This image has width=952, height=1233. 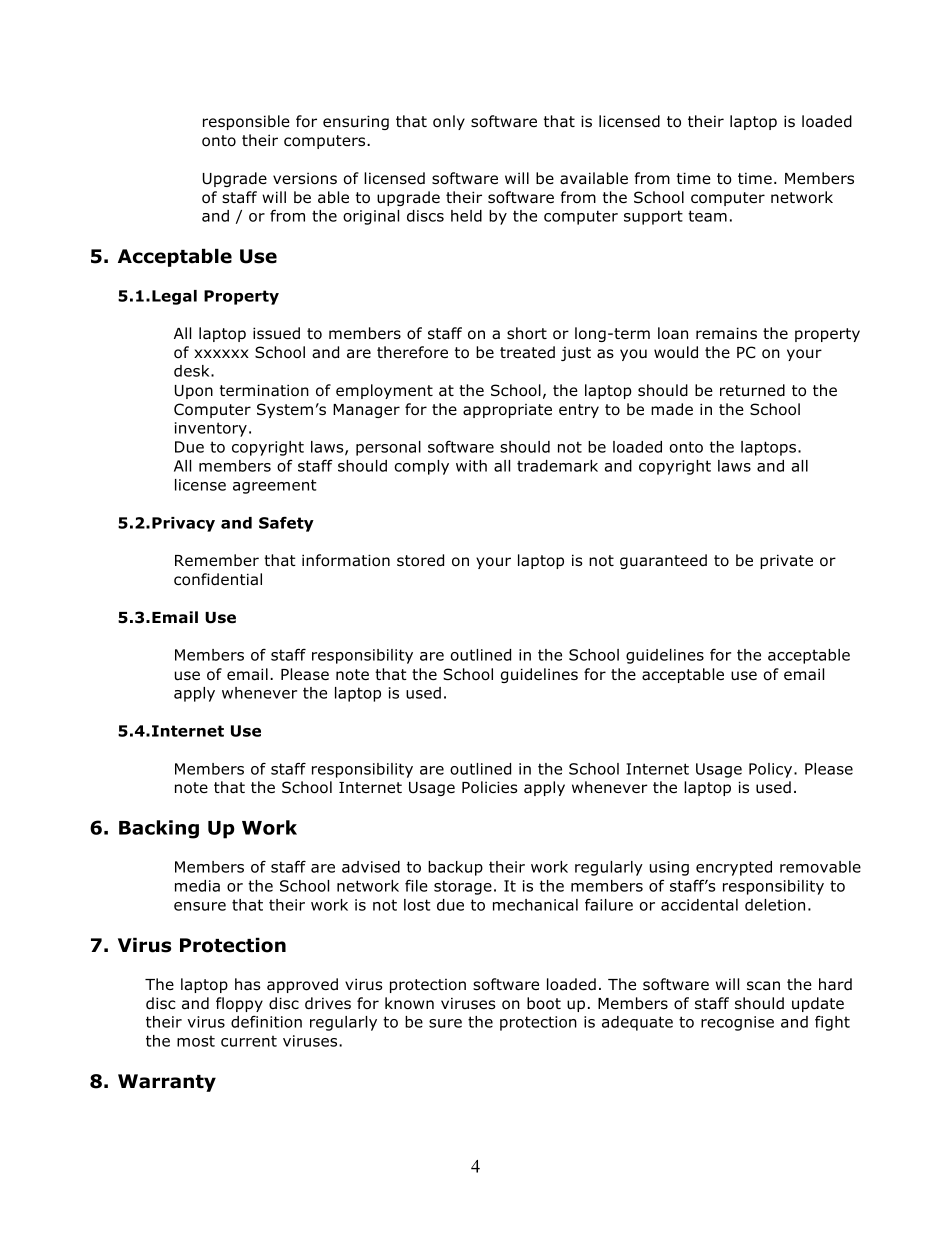 What do you see at coordinates (420, 560) in the image?
I see `stored` at bounding box center [420, 560].
